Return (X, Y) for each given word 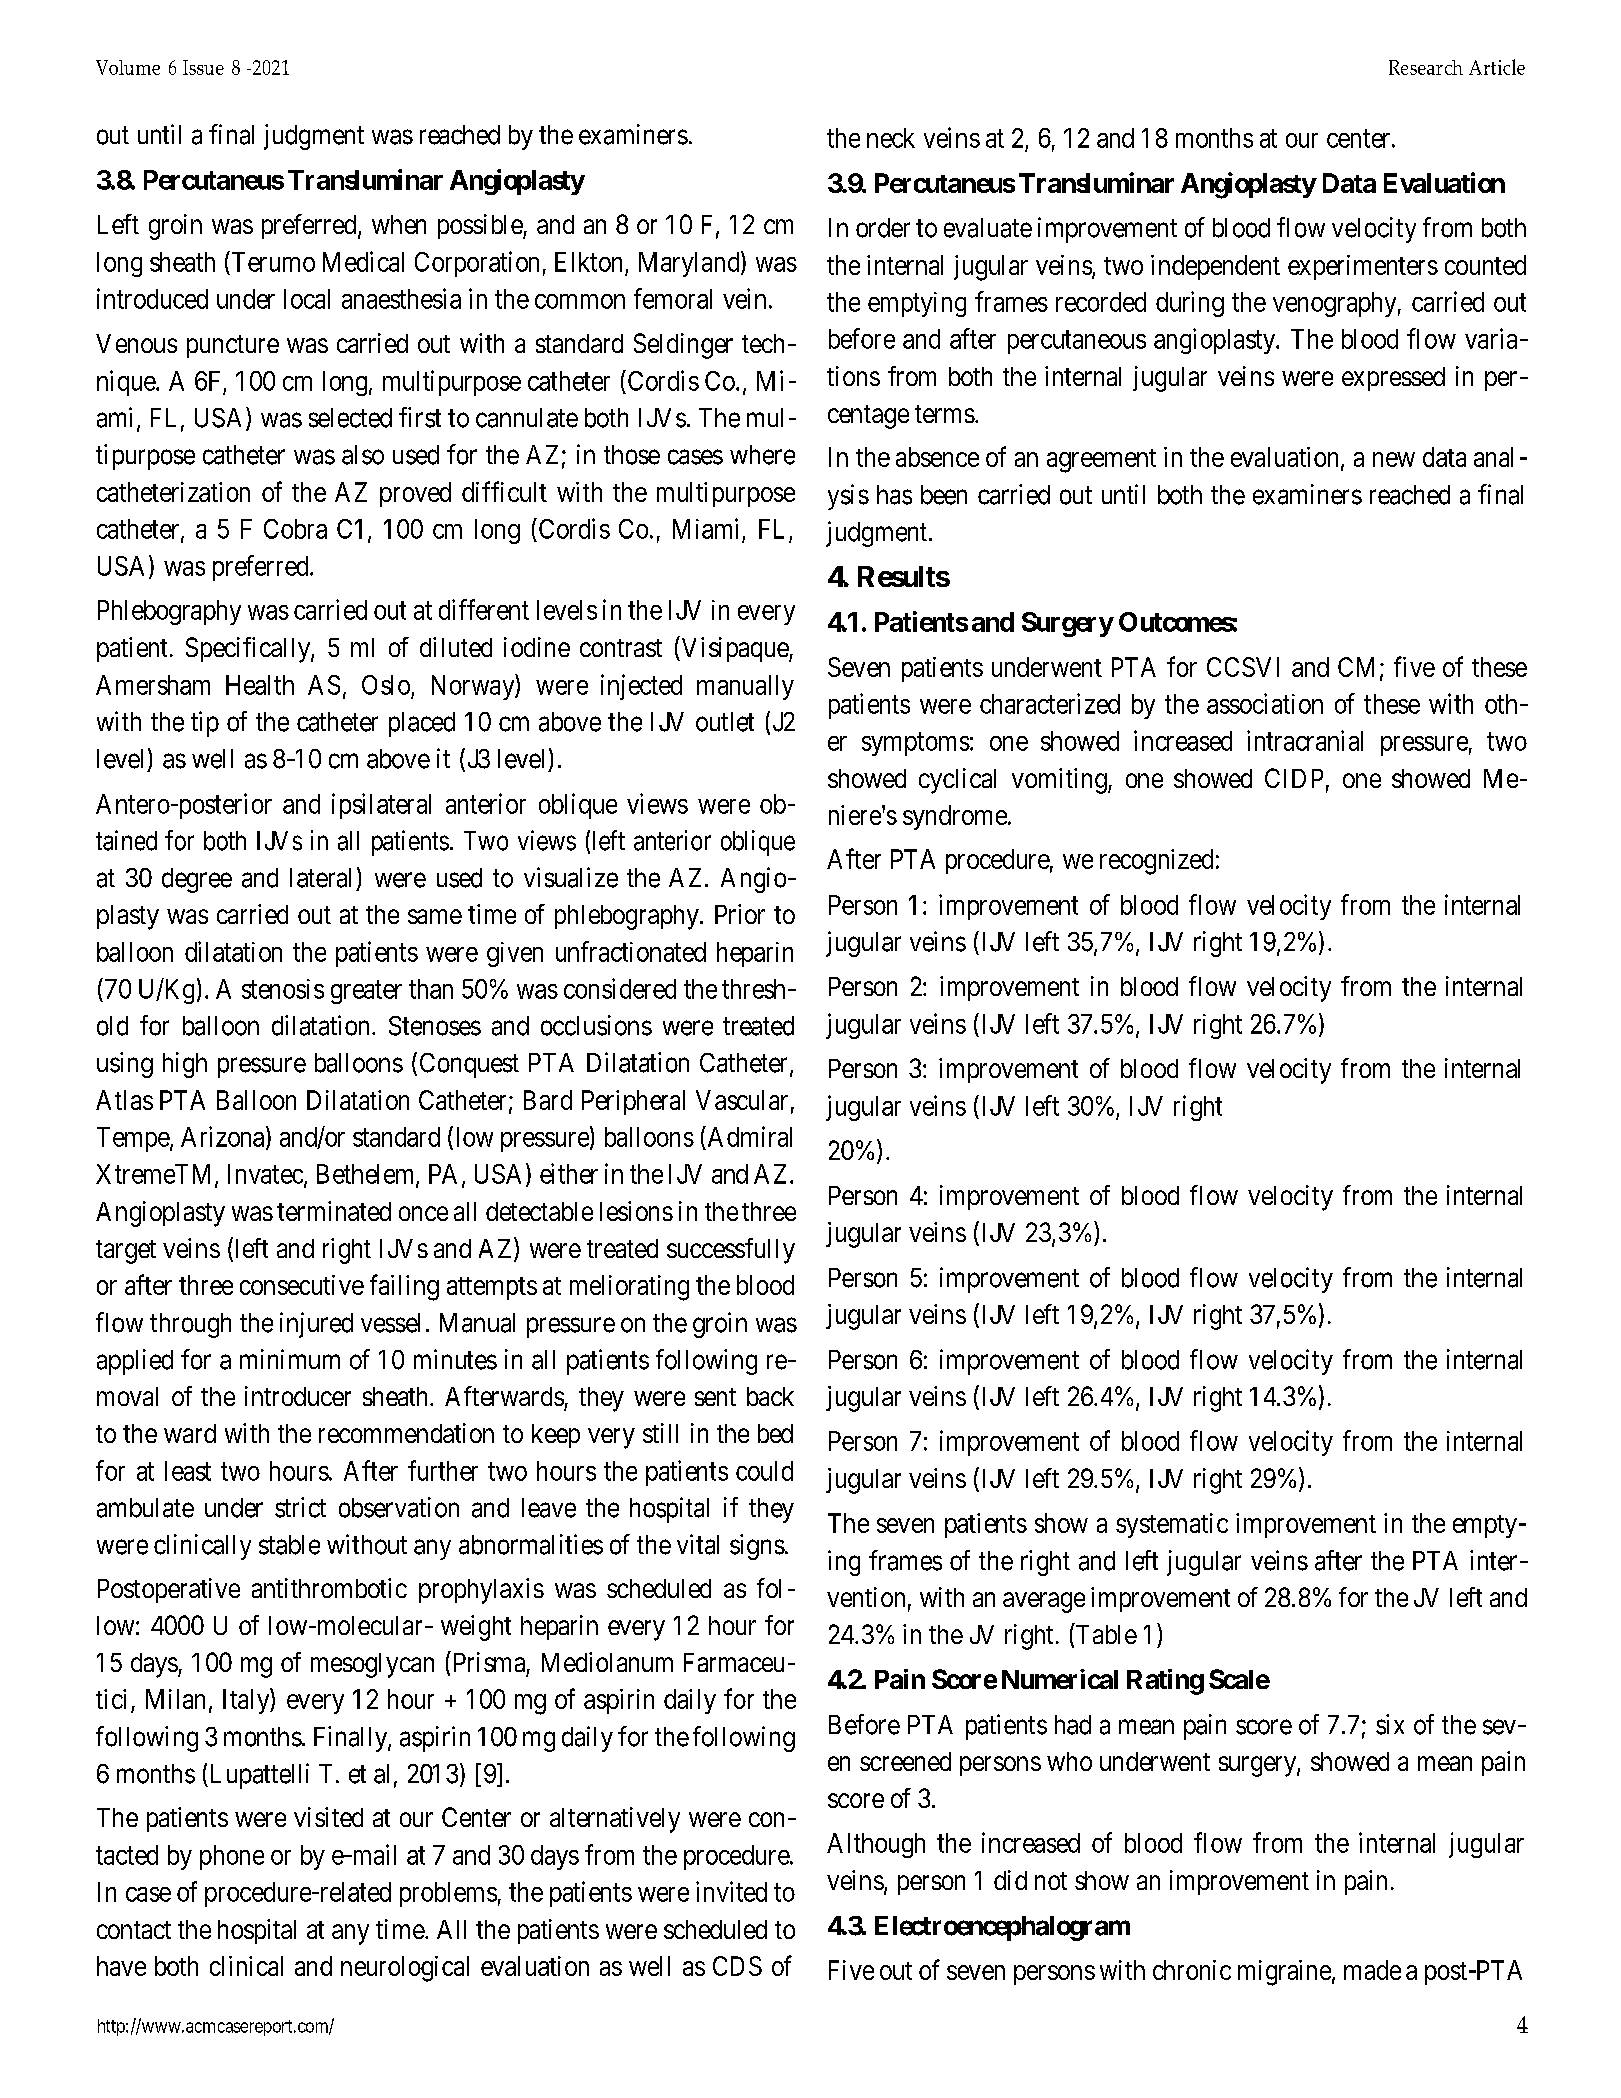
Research (1426, 67)
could (764, 1471)
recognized (1156, 862)
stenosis (283, 989)
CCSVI (1243, 667)
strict (300, 1507)
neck (891, 138)
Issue (203, 67)
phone (232, 1857)
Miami (705, 528)
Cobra (295, 529)
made (1372, 1970)
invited (731, 1891)
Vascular (742, 1100)
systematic (1172, 1525)
